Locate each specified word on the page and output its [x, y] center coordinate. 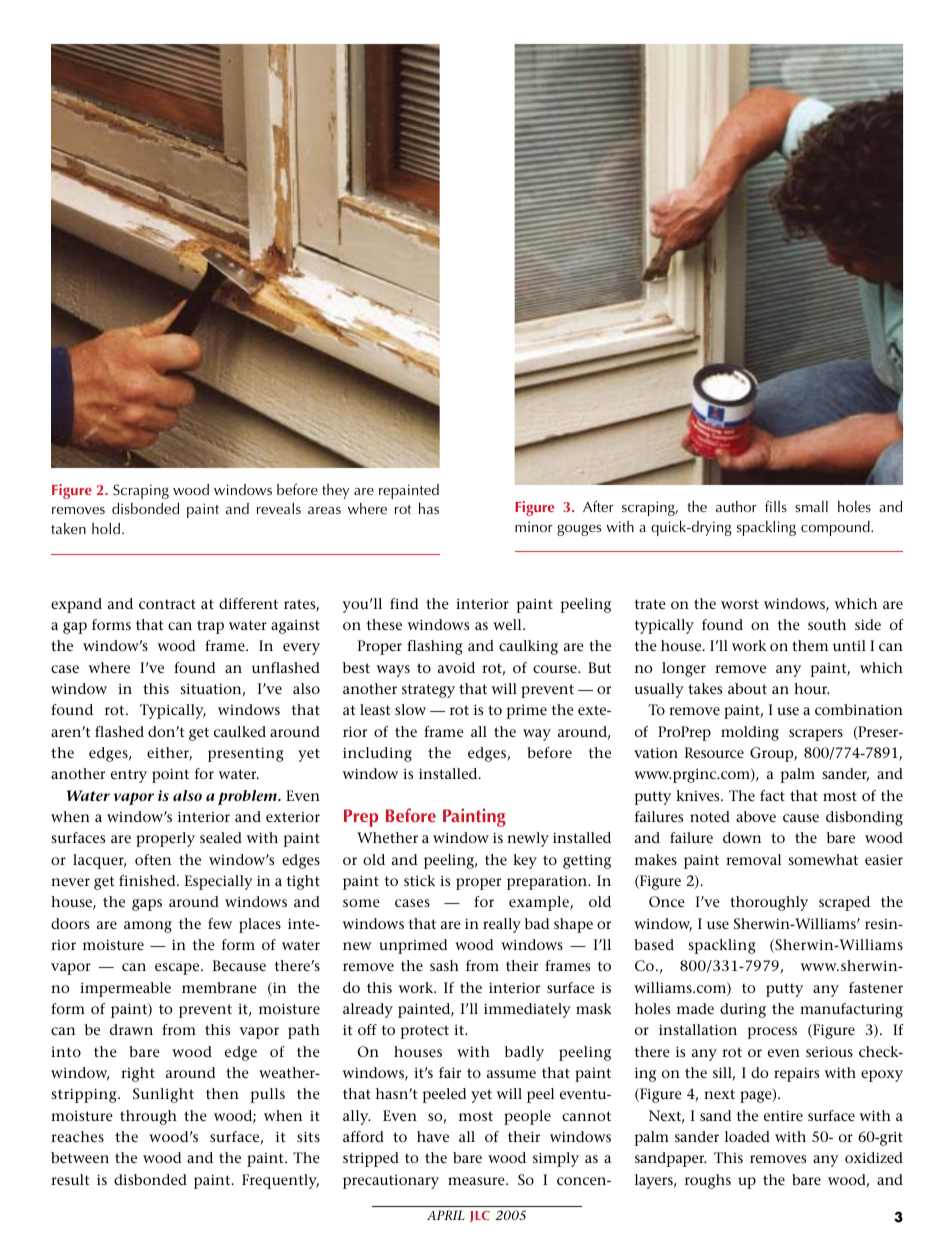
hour [811, 688]
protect [425, 1032]
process [772, 1033]
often [153, 859]
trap [210, 627]
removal [753, 859]
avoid [456, 667]
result [70, 1179]
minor [533, 527]
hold [106, 528]
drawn [131, 1029]
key [525, 861]
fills [776, 506]
